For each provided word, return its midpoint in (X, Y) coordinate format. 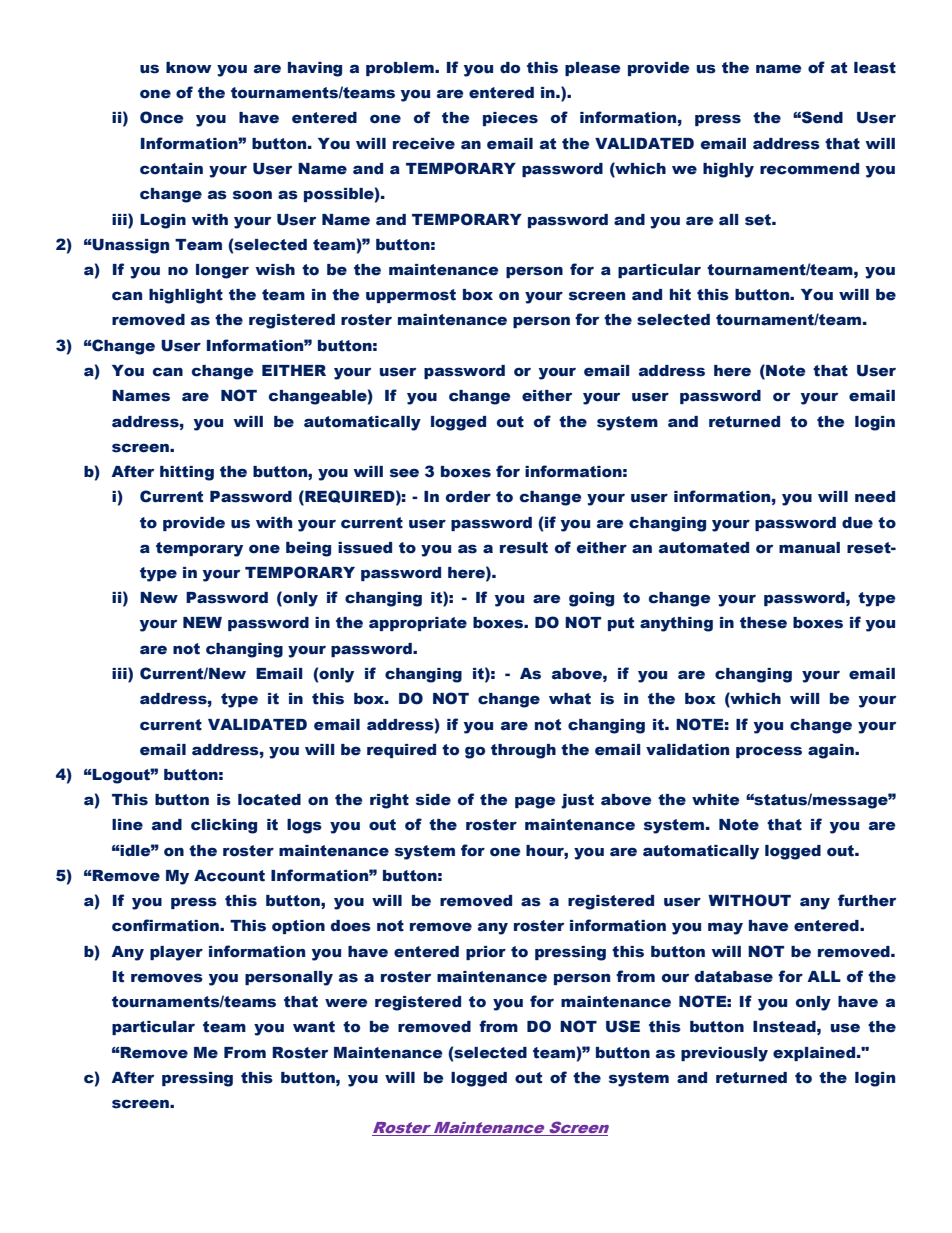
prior (486, 953)
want (314, 1027)
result (524, 548)
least (875, 68)
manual (809, 548)
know (189, 68)
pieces (510, 119)
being (308, 549)
